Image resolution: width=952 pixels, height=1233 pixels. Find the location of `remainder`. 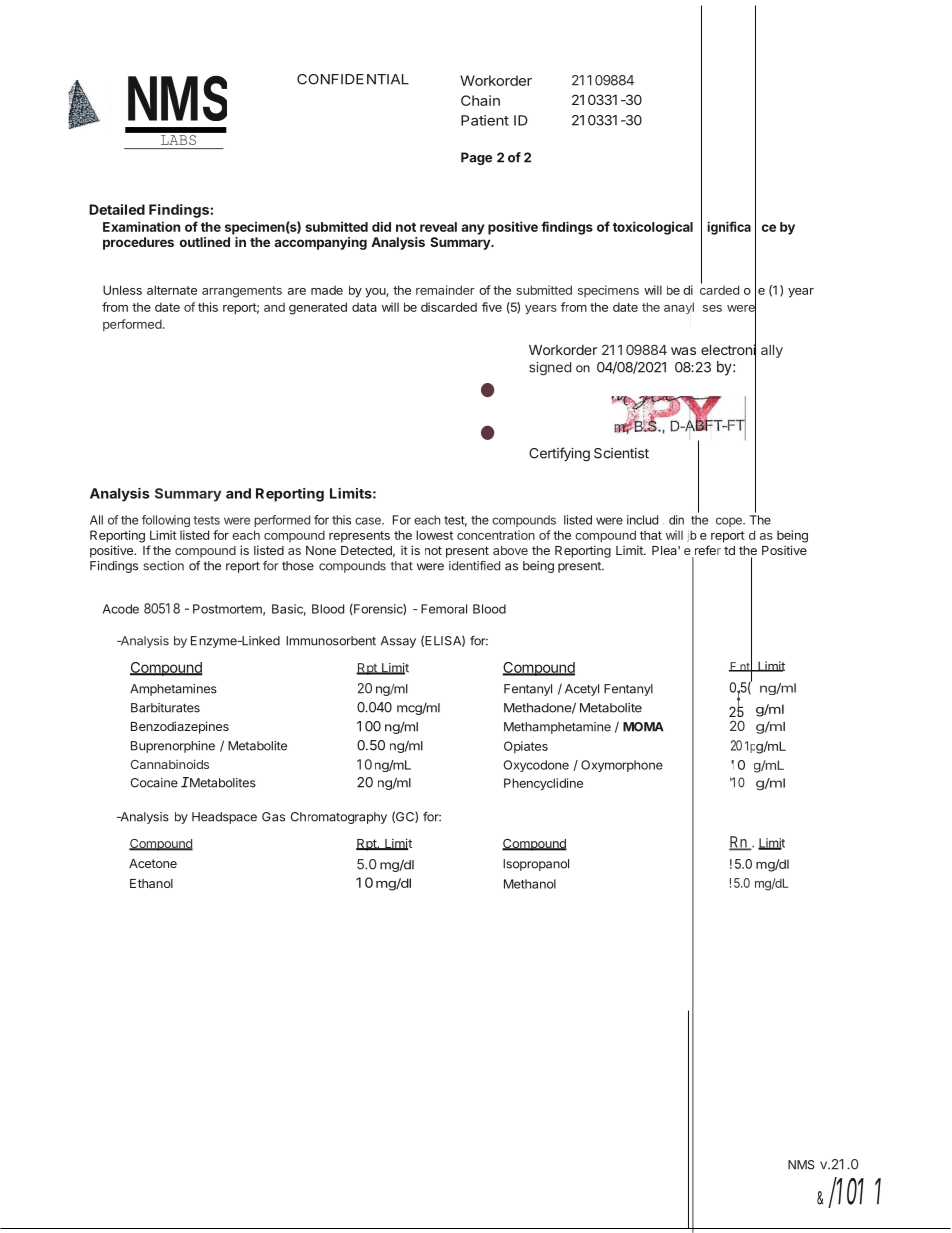

remainder is located at coordinates (445, 290).
